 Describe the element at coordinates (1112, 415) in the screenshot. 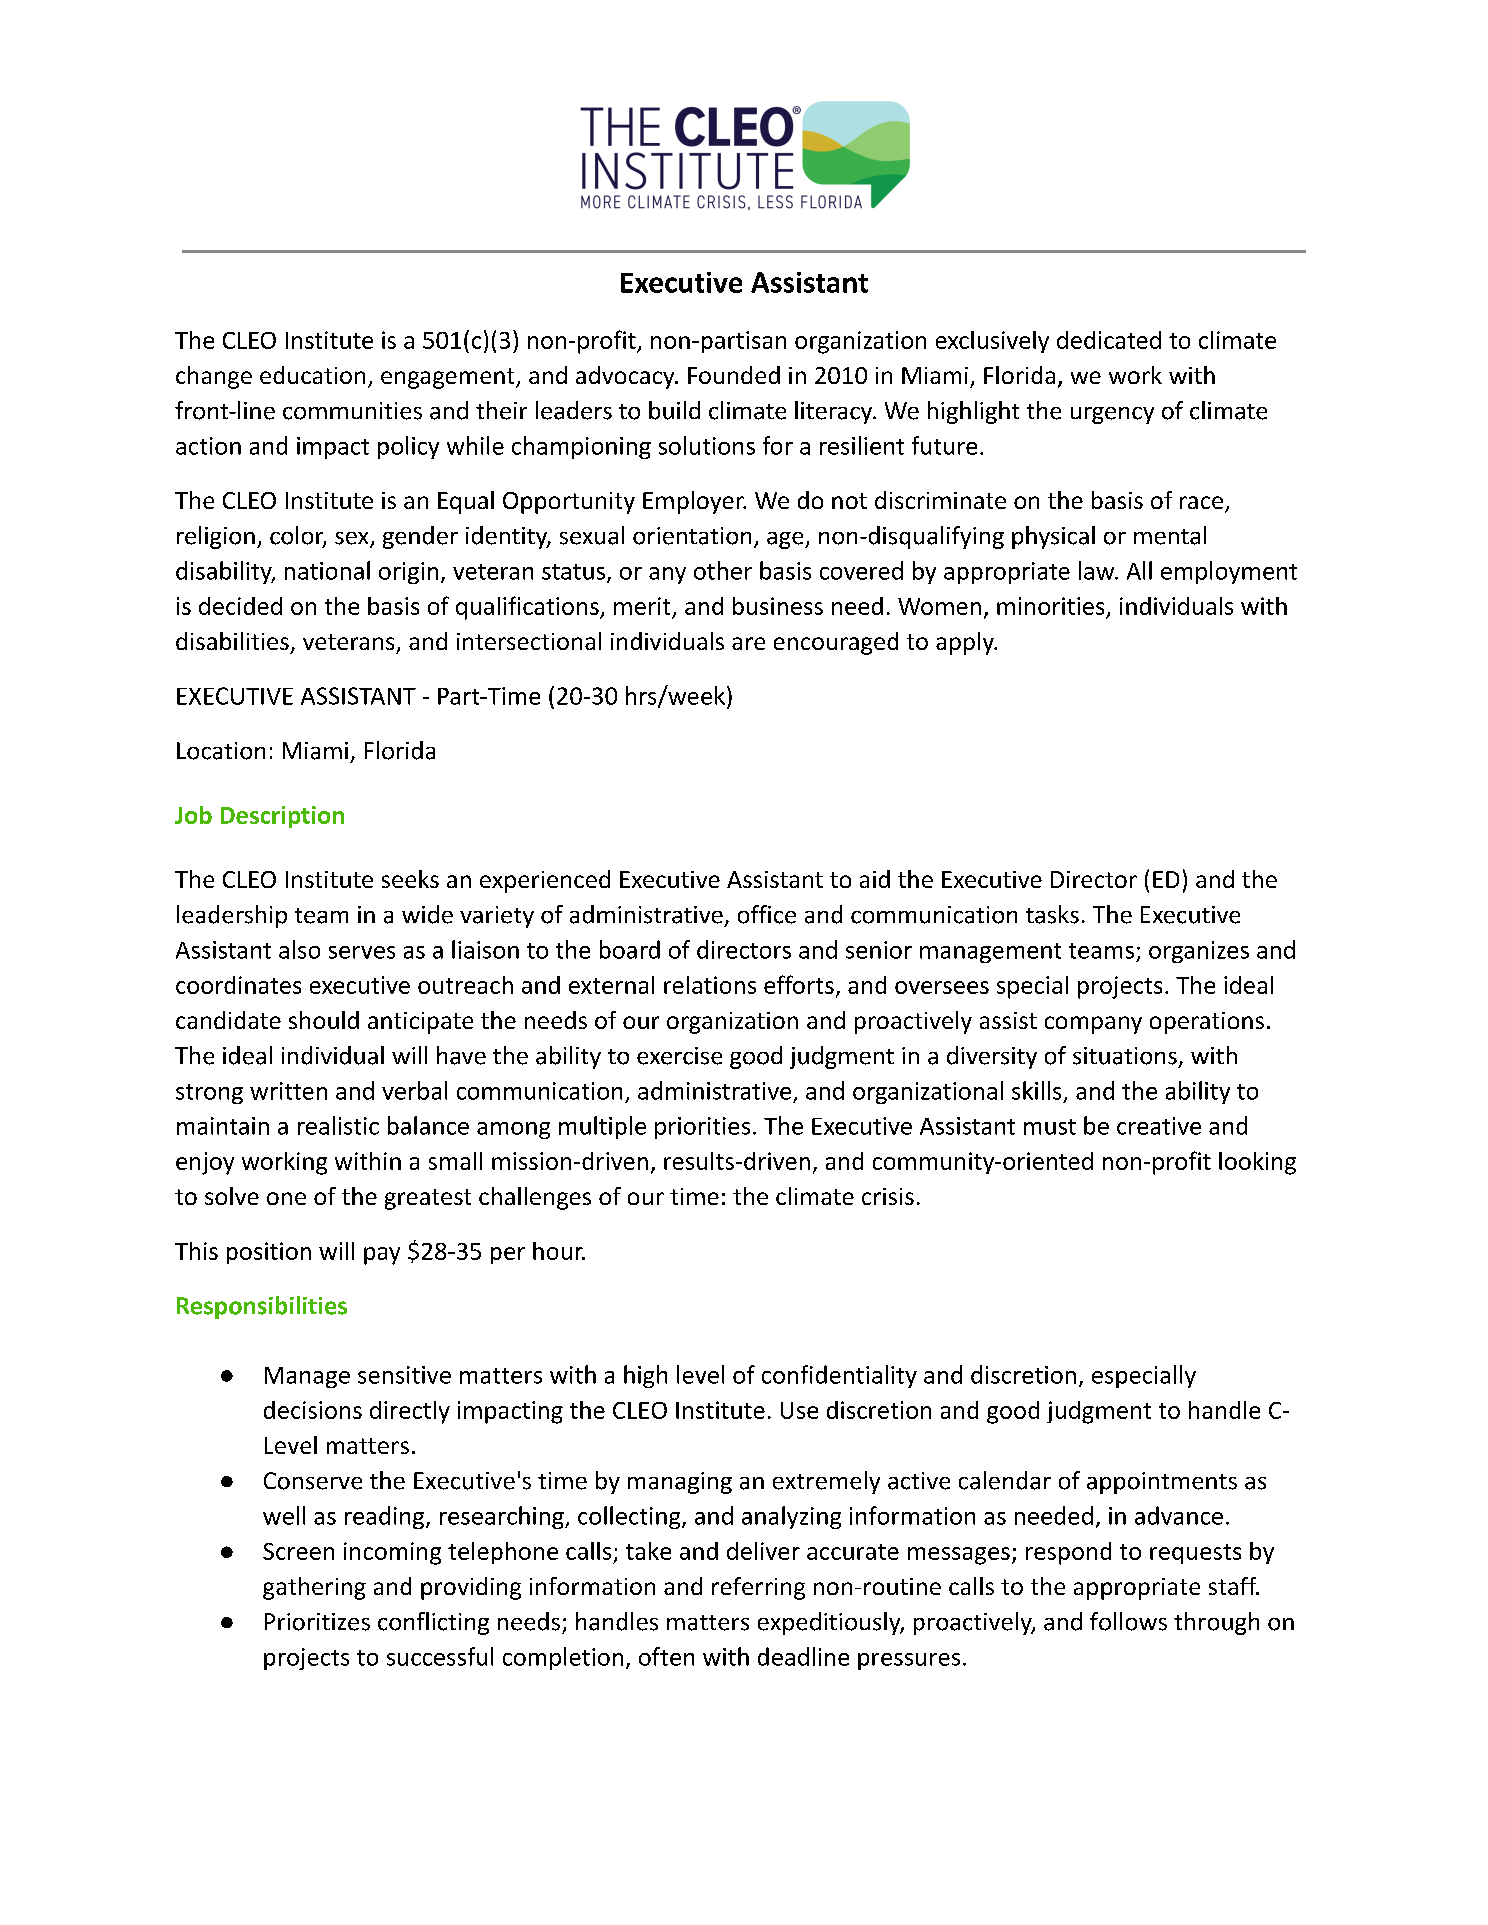

I see `urgency` at that location.
